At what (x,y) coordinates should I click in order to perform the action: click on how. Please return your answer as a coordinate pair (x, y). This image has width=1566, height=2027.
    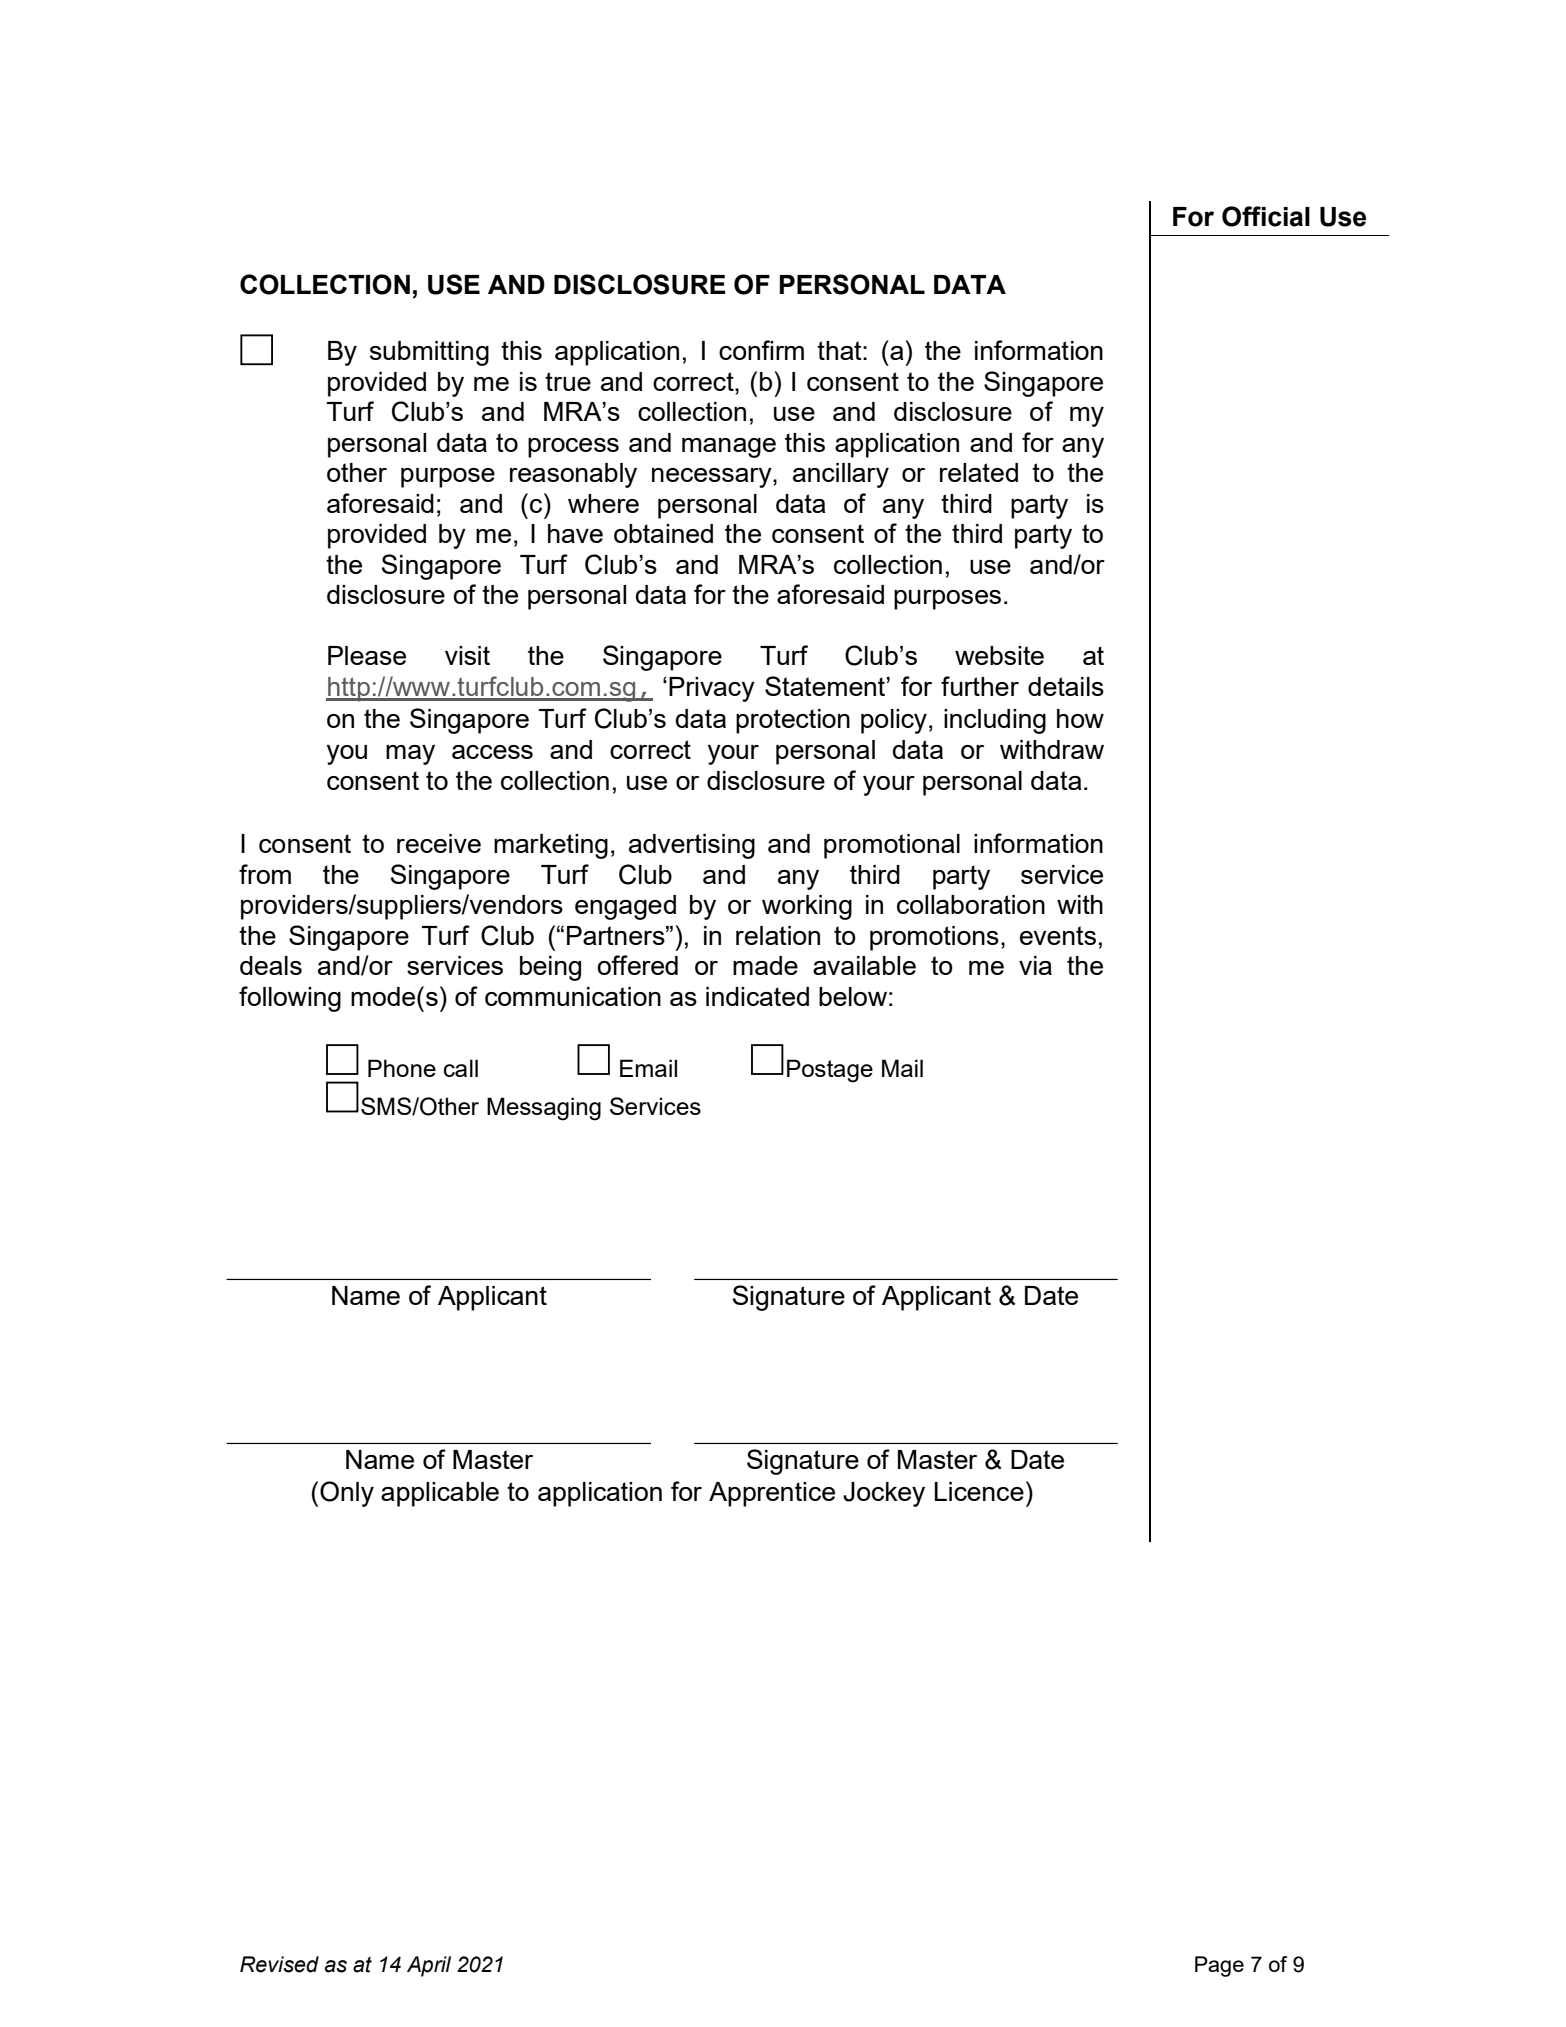
    Looking at the image, I should click on (1080, 718).
